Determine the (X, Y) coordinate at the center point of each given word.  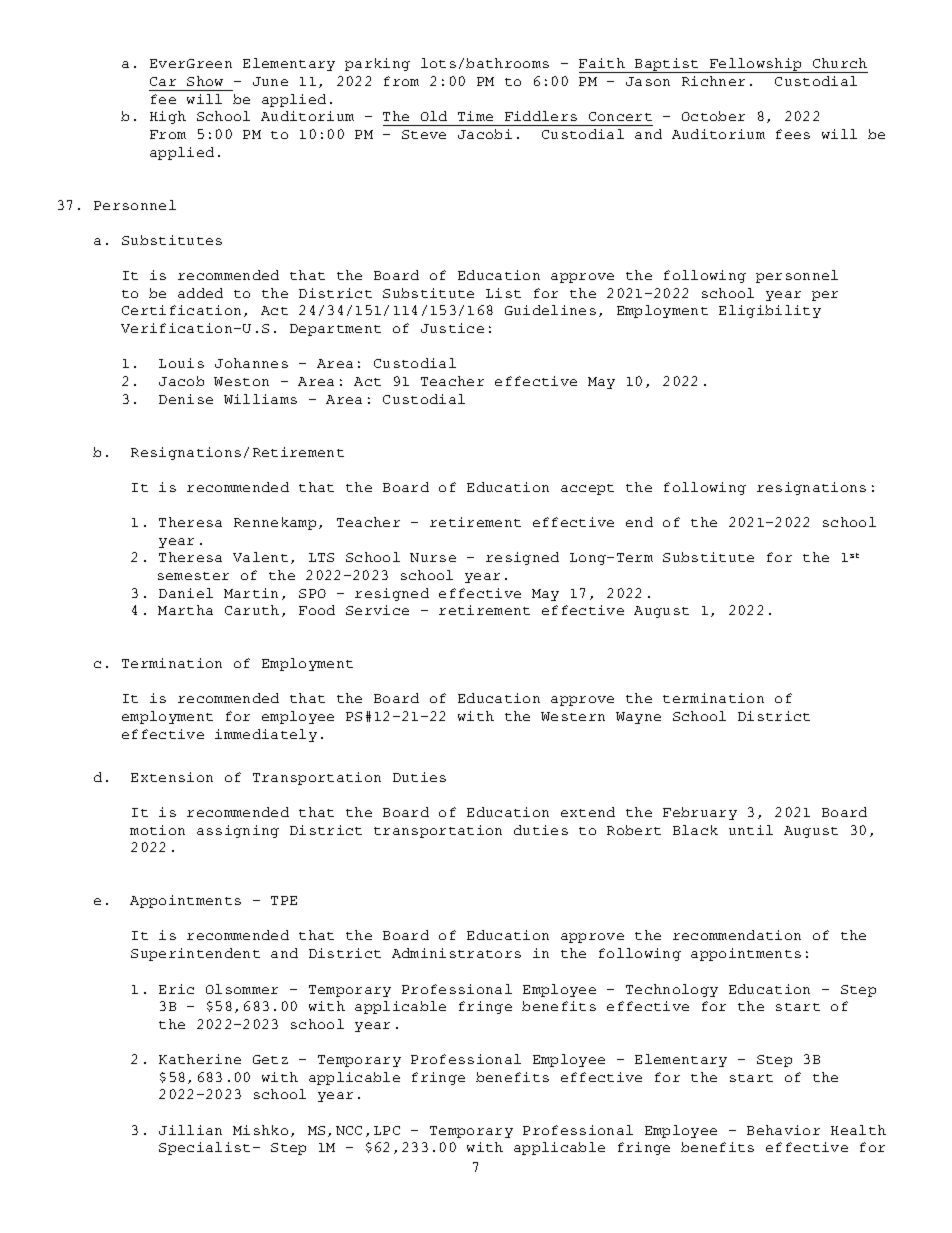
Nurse (433, 557)
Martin (251, 593)
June (270, 81)
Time (475, 116)
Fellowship (756, 65)
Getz (270, 1059)
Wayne (638, 718)
